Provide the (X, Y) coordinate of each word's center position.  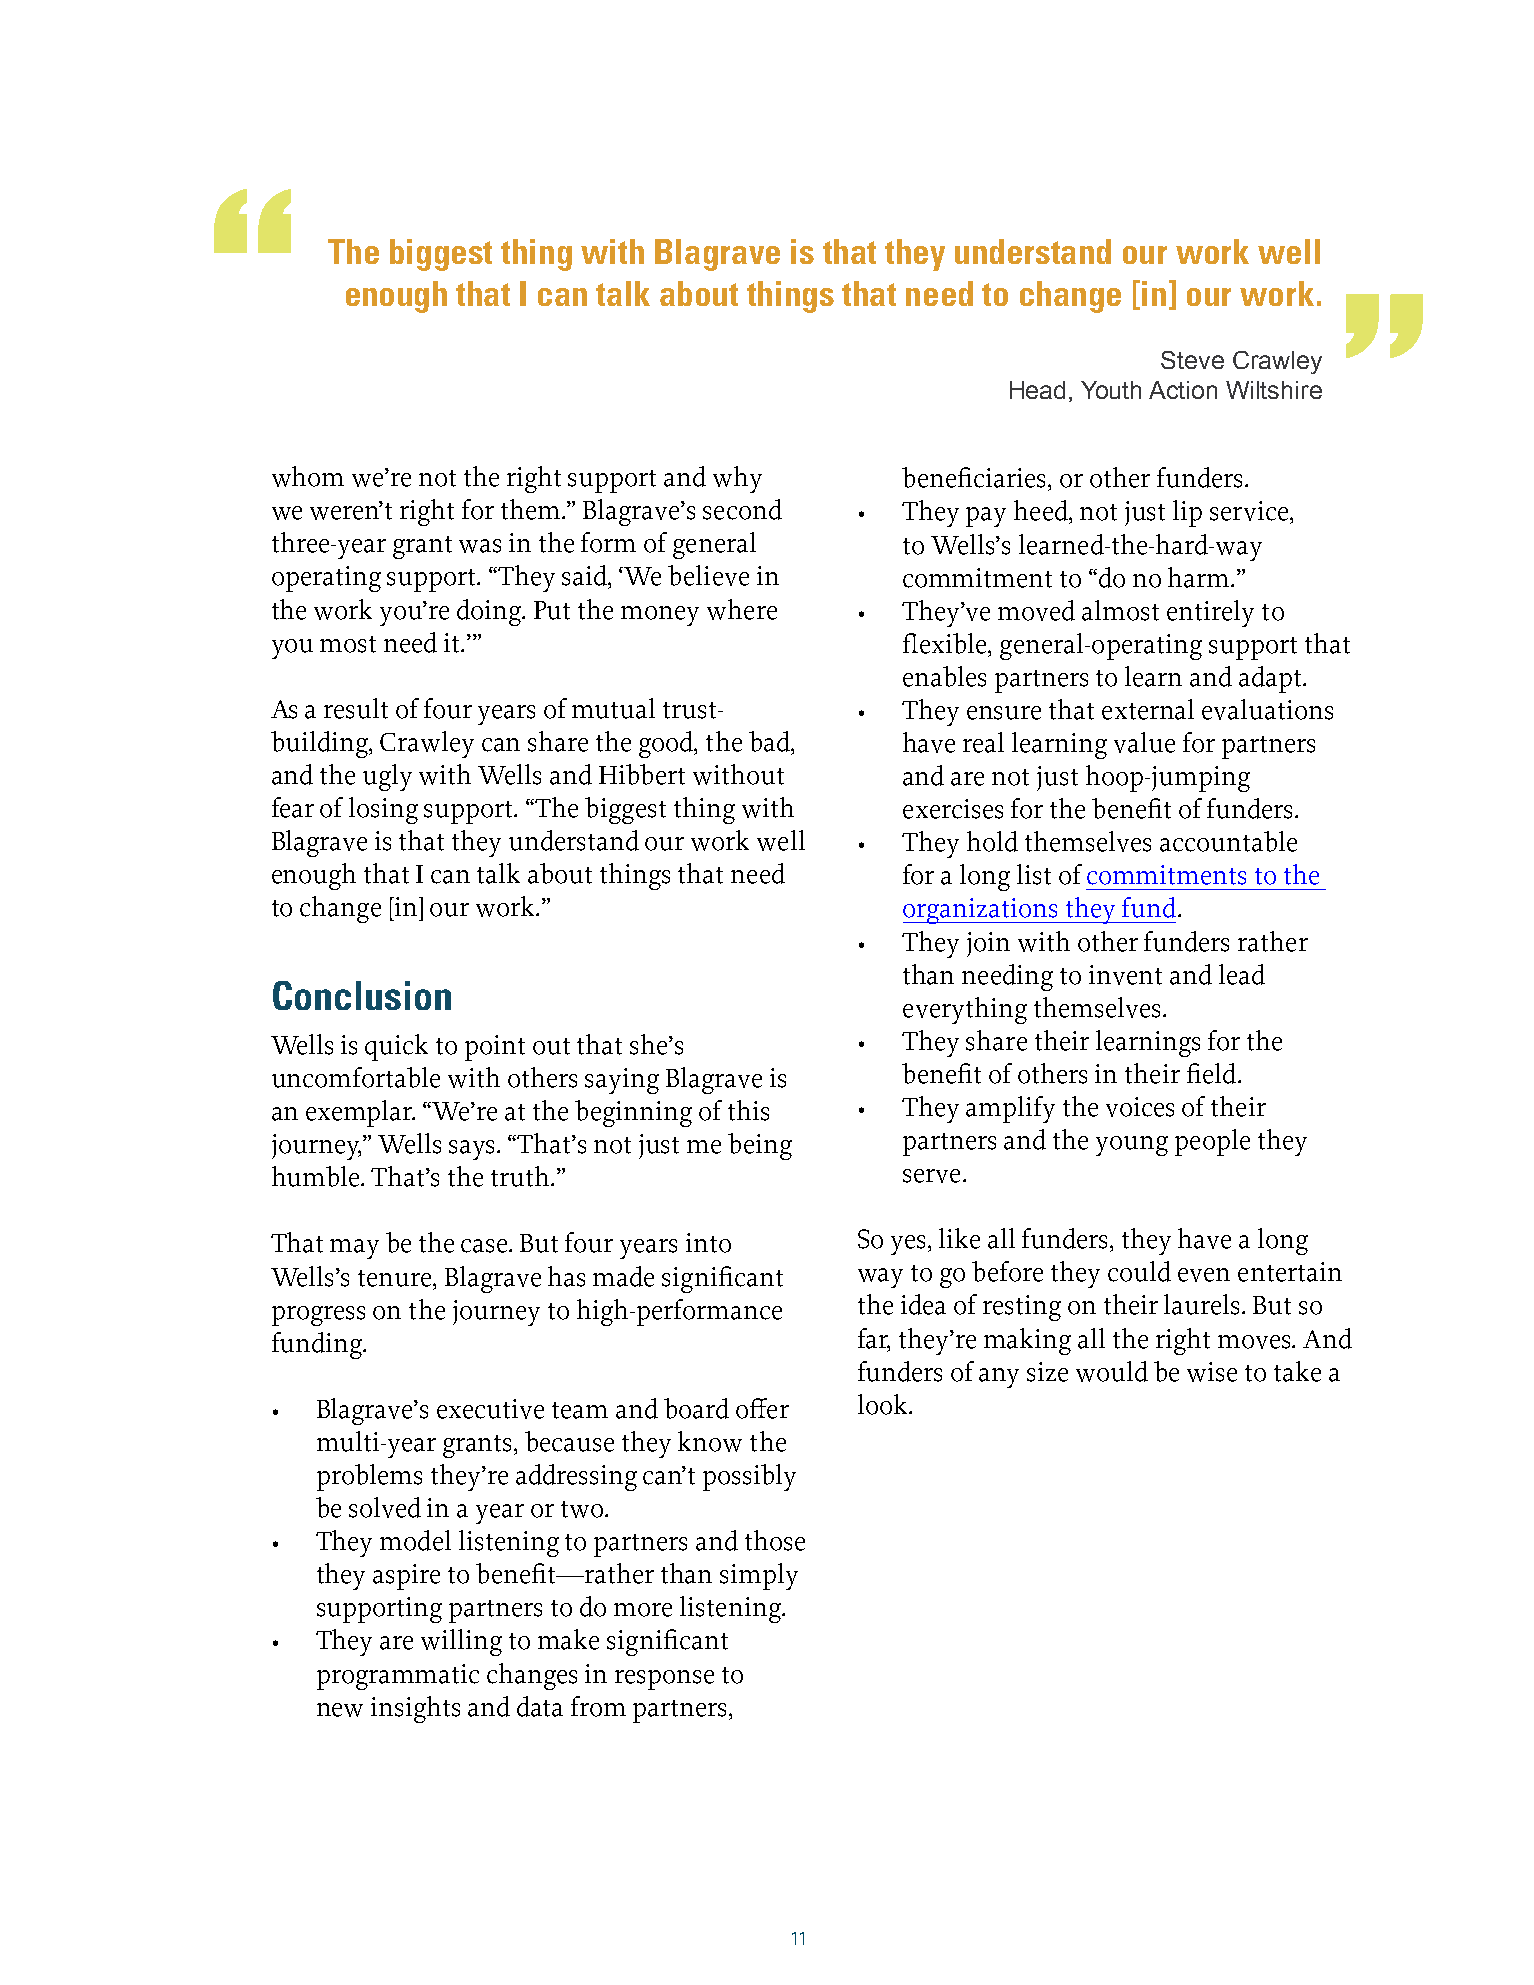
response (664, 1680)
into (708, 1243)
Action (1183, 390)
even (1204, 1275)
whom (308, 476)
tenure (396, 1278)
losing (383, 810)
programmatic (398, 1677)
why (737, 479)
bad (770, 741)
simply (759, 1576)
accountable (1228, 841)
